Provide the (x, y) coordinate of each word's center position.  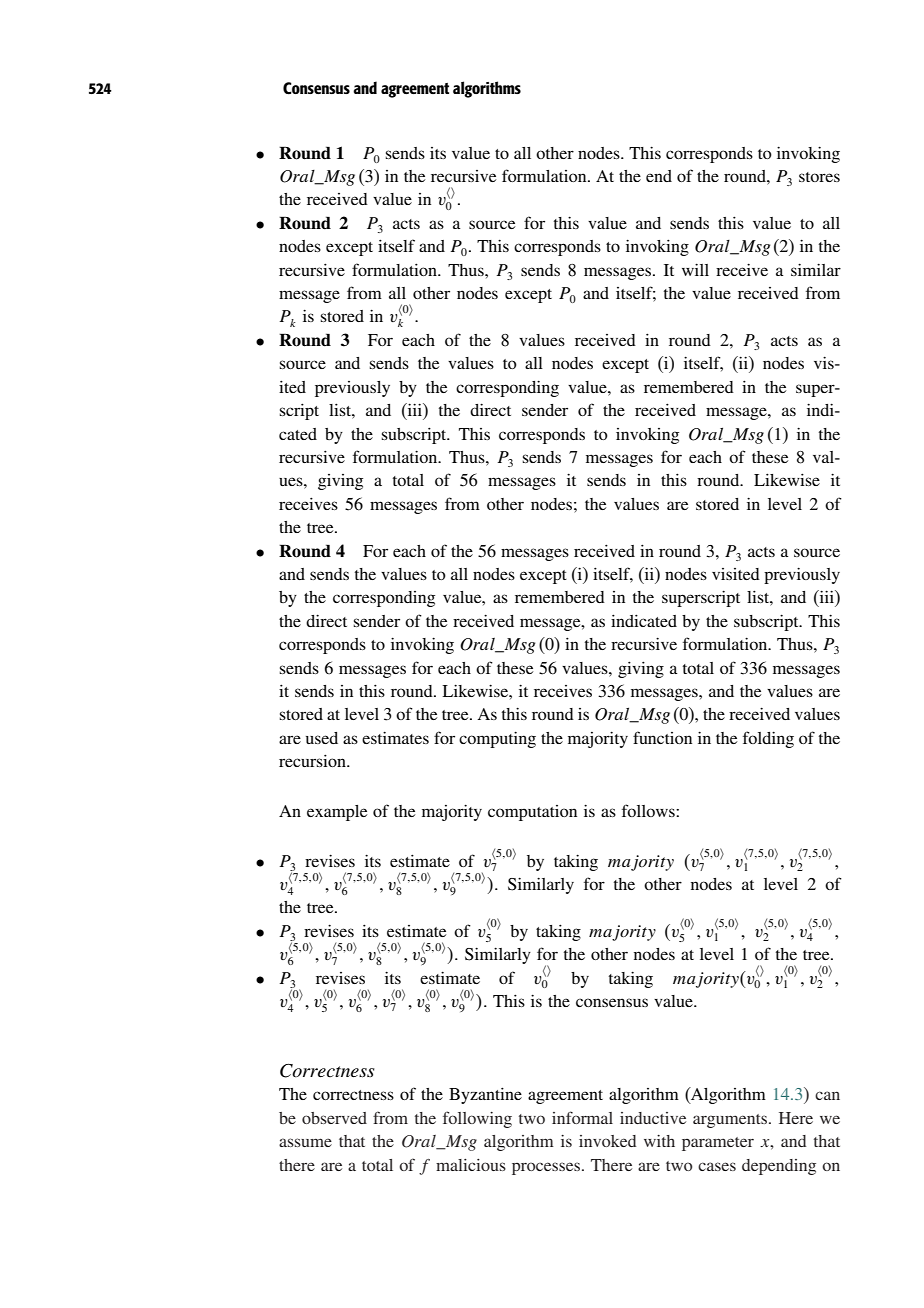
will (695, 269)
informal (582, 1117)
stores (819, 177)
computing (497, 739)
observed (334, 1118)
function (662, 737)
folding (768, 739)
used (322, 738)
